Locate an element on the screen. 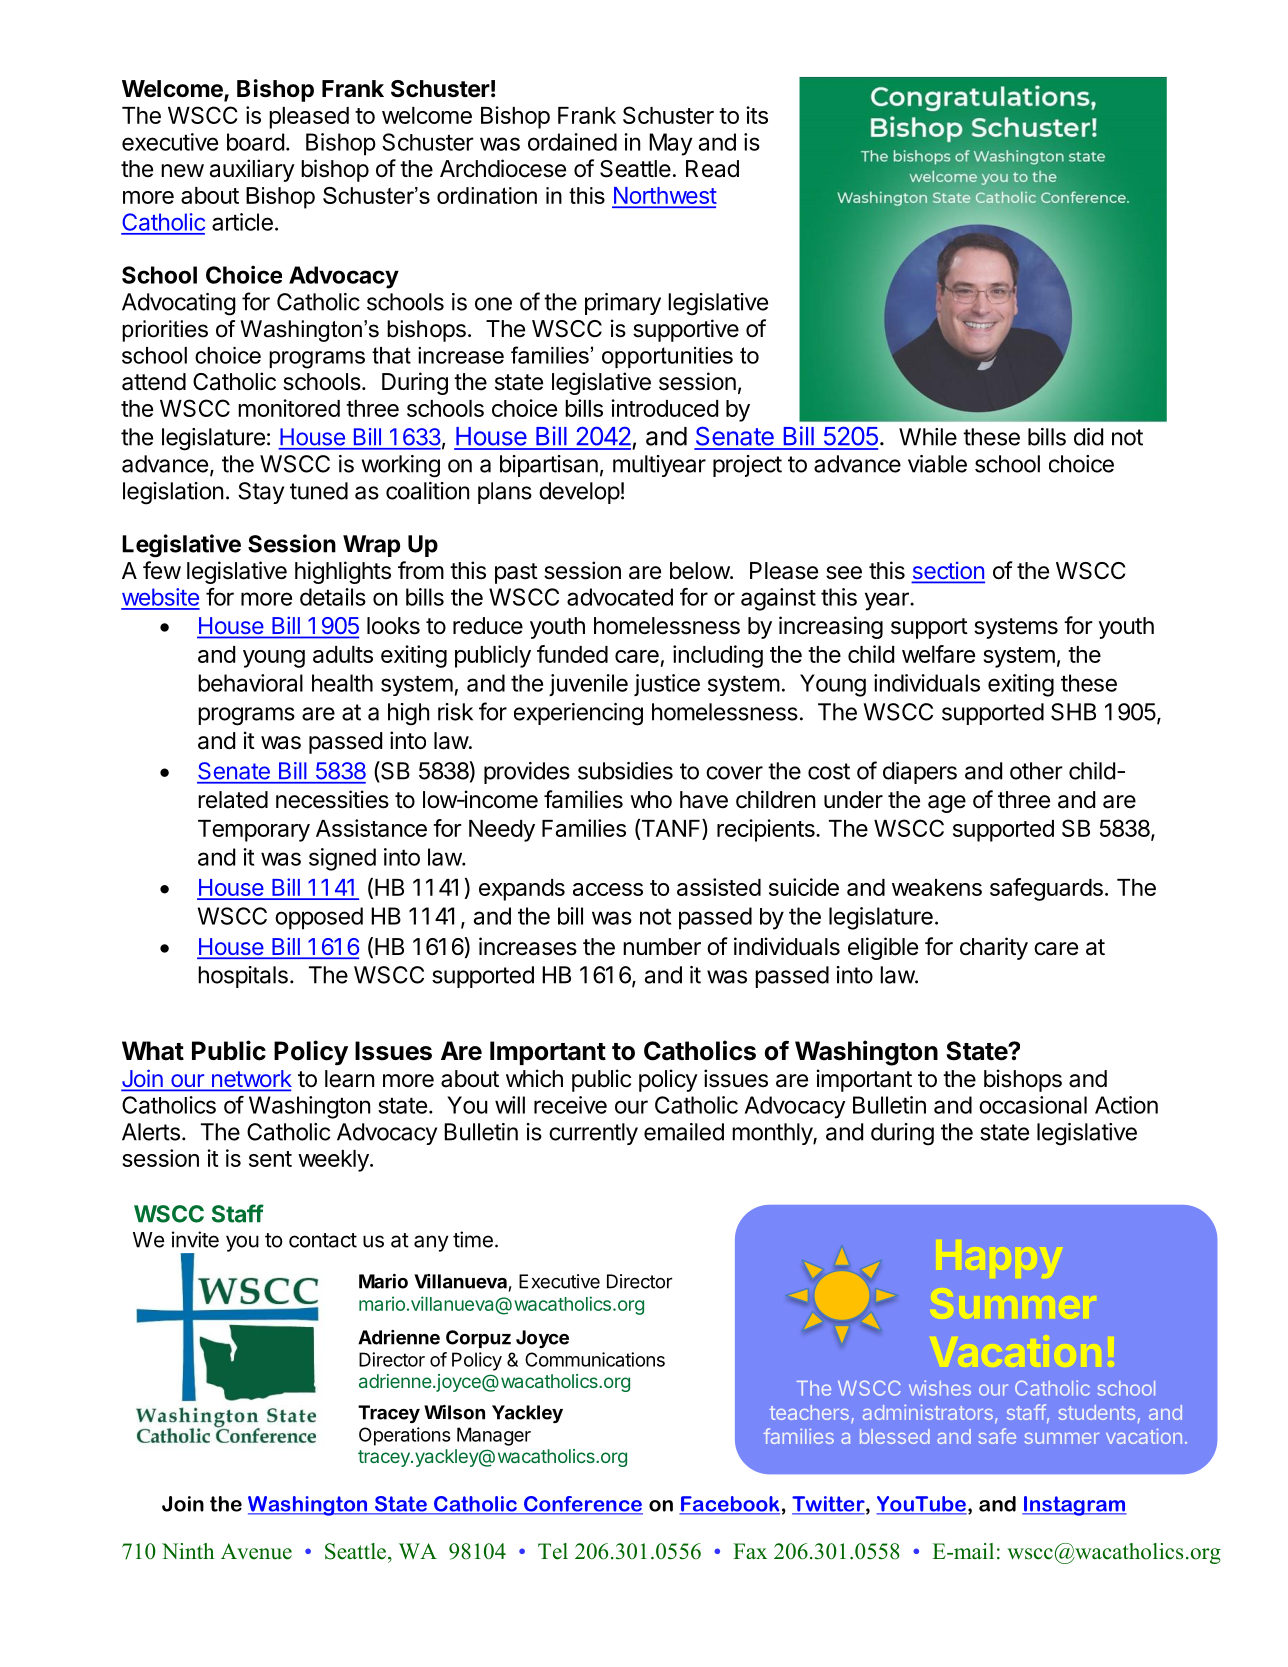  May is located at coordinates (670, 144).
